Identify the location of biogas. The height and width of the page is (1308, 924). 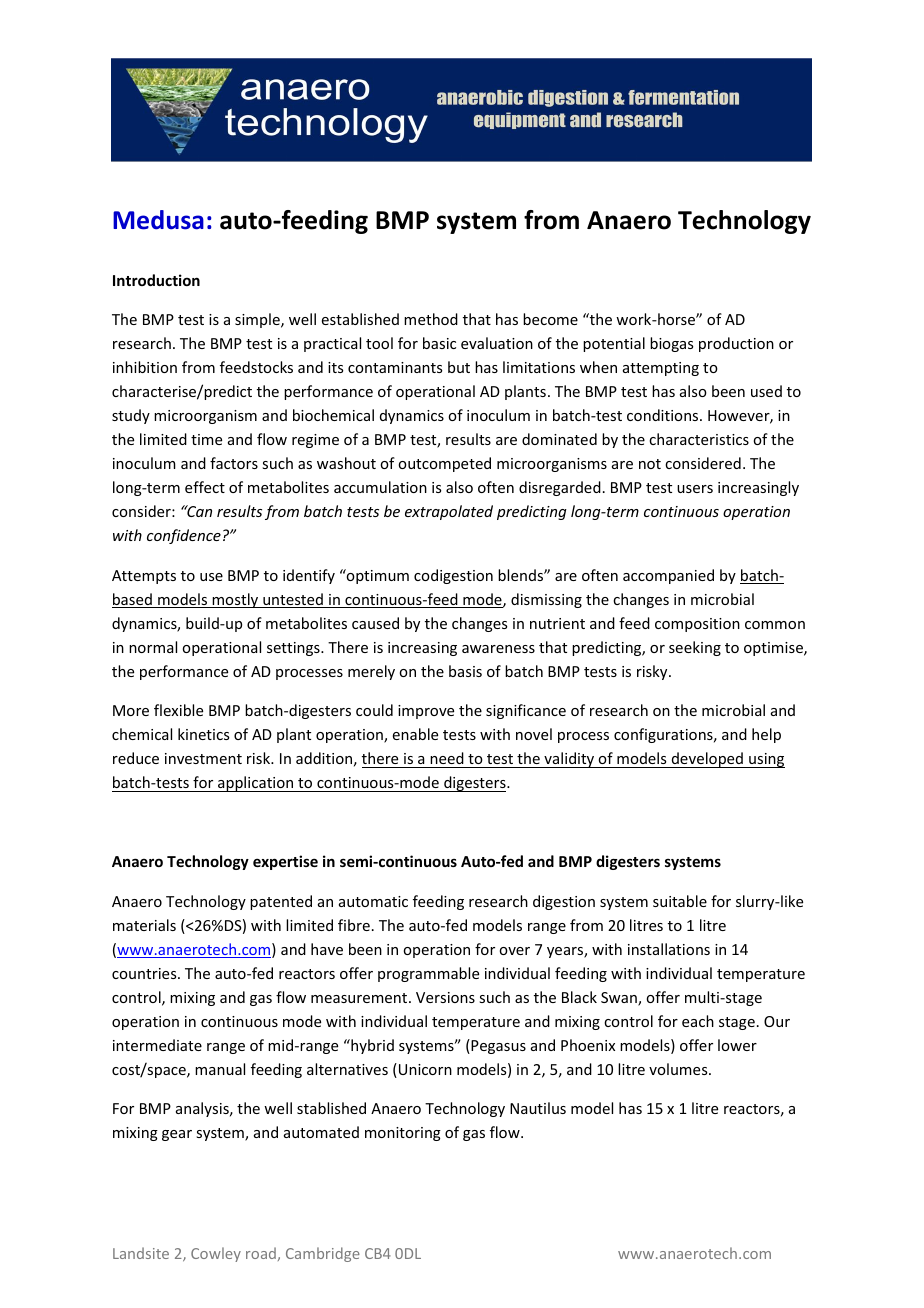
(671, 344).
